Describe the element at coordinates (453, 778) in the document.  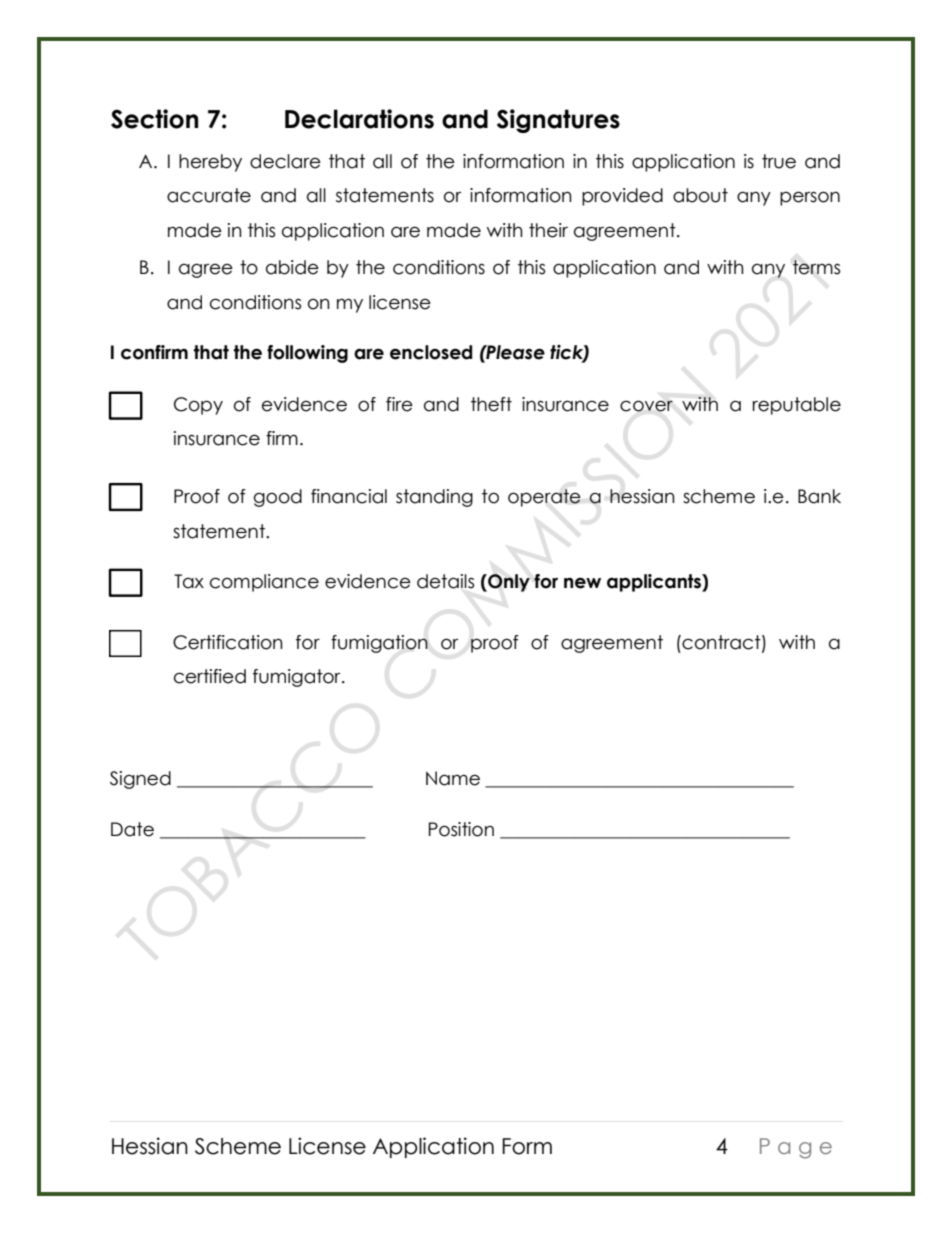
I see `Name` at that location.
